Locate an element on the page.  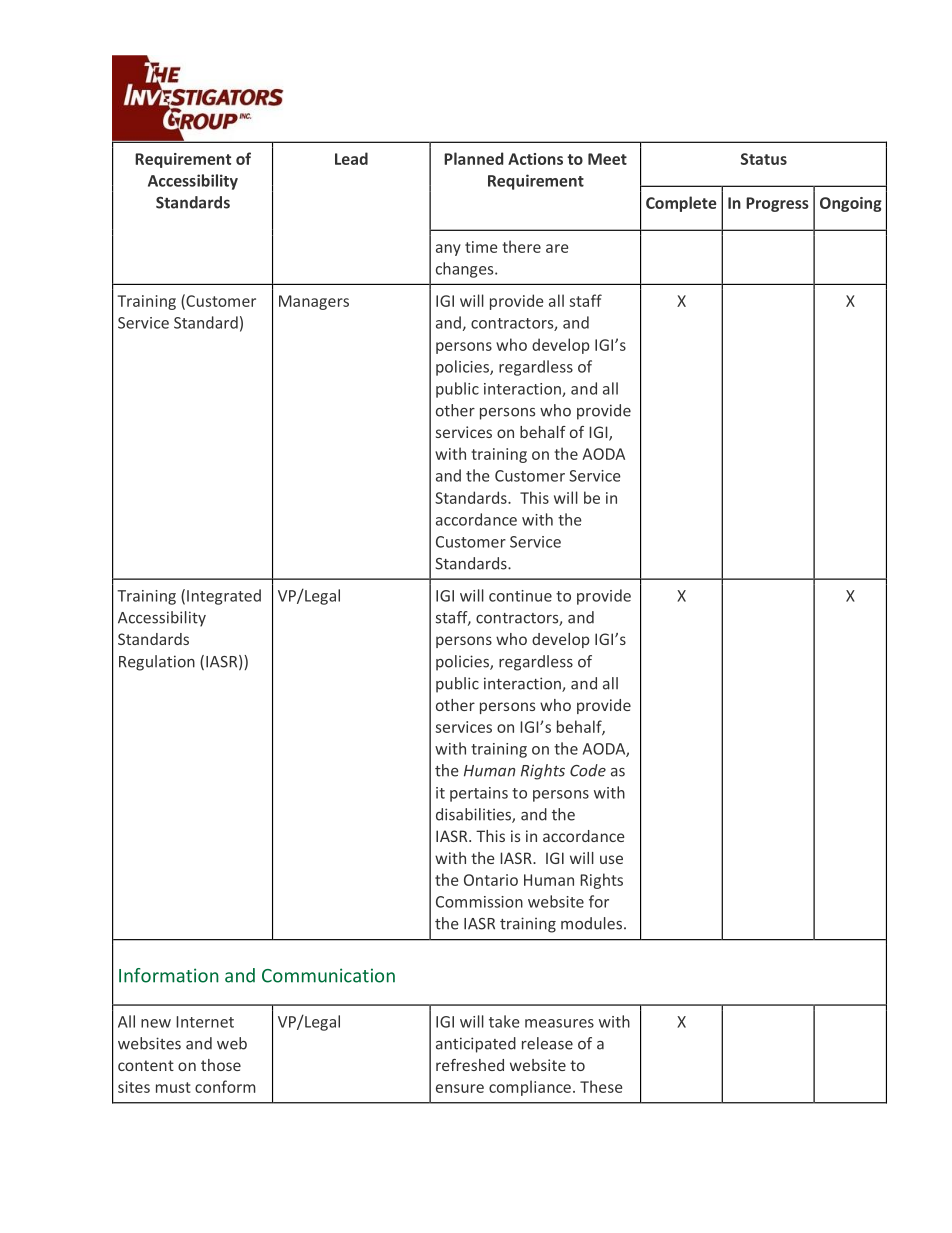
pertains is located at coordinates (479, 794).
